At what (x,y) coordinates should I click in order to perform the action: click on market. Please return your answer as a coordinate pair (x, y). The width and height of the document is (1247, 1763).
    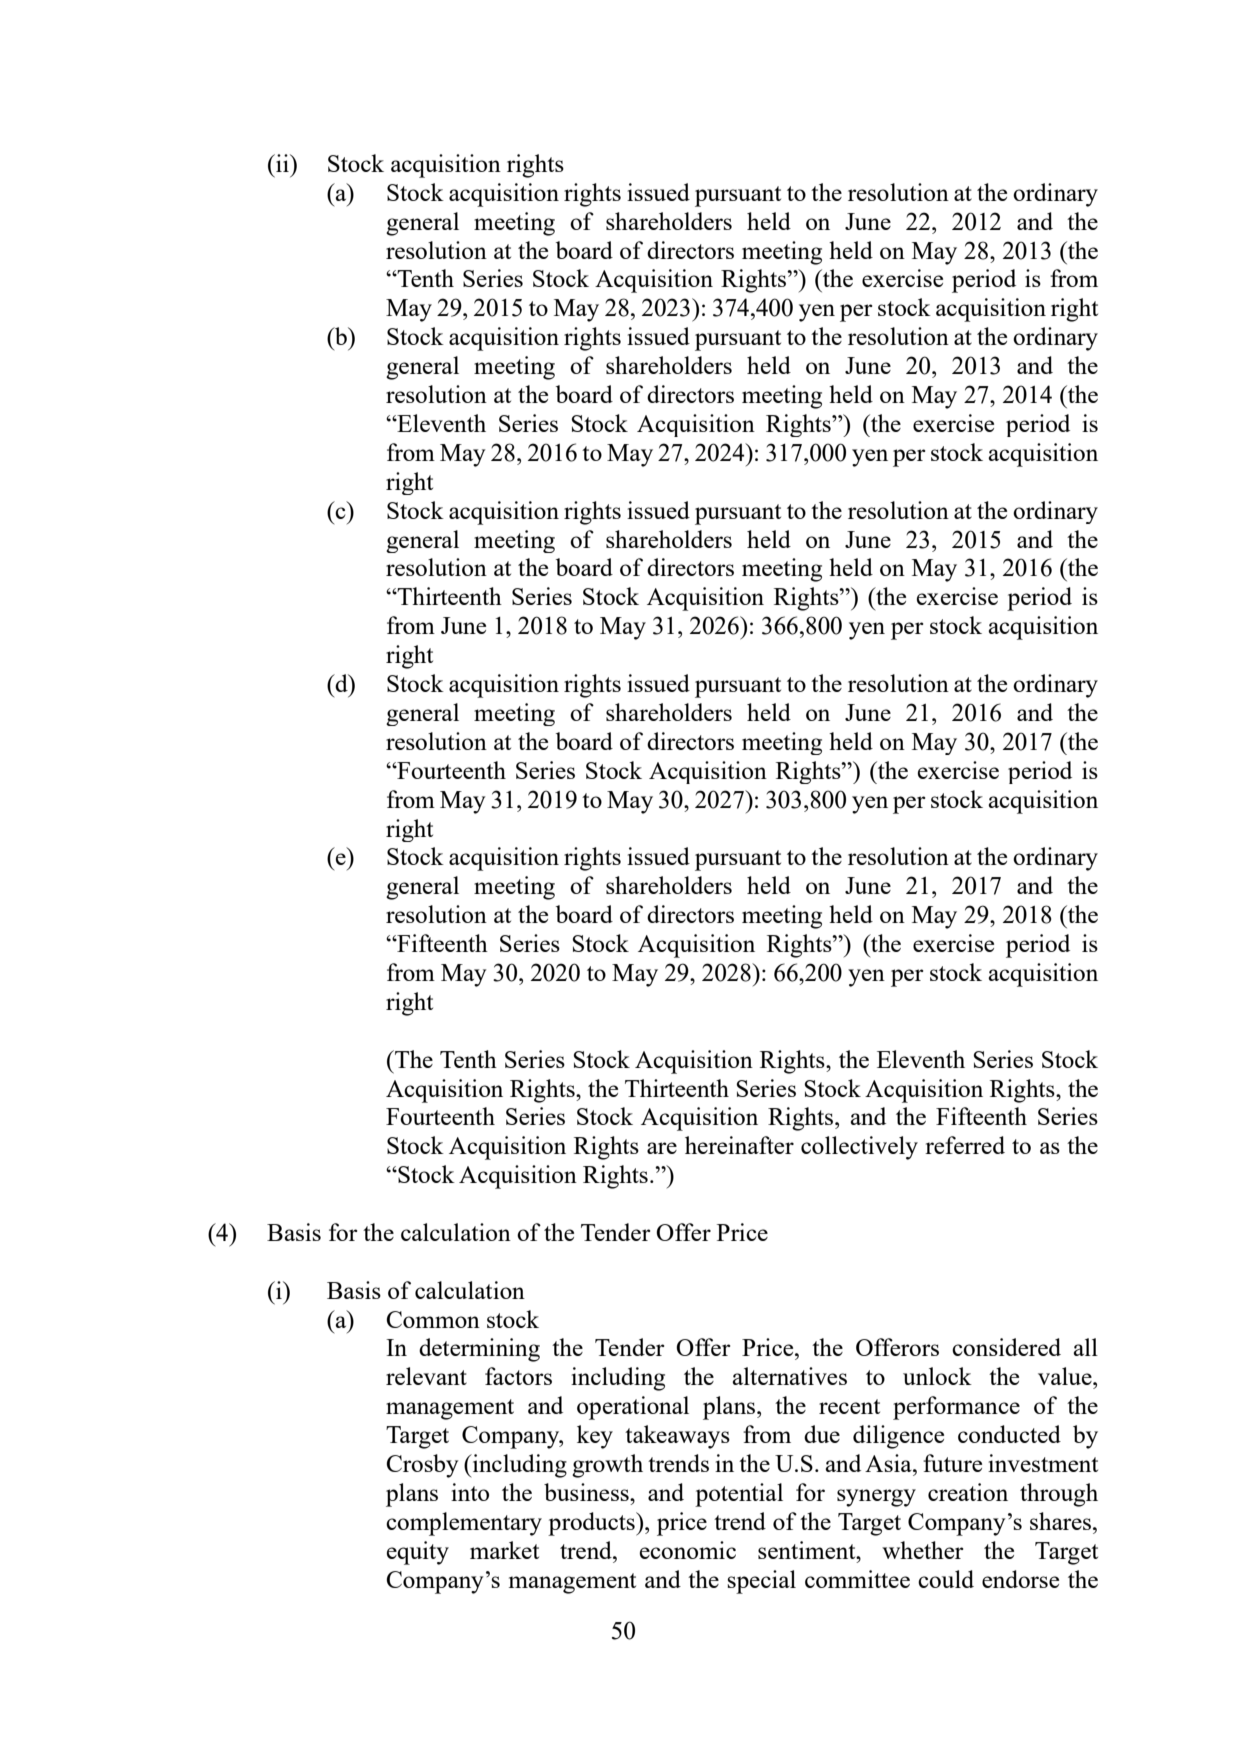
    Looking at the image, I should click on (504, 1550).
